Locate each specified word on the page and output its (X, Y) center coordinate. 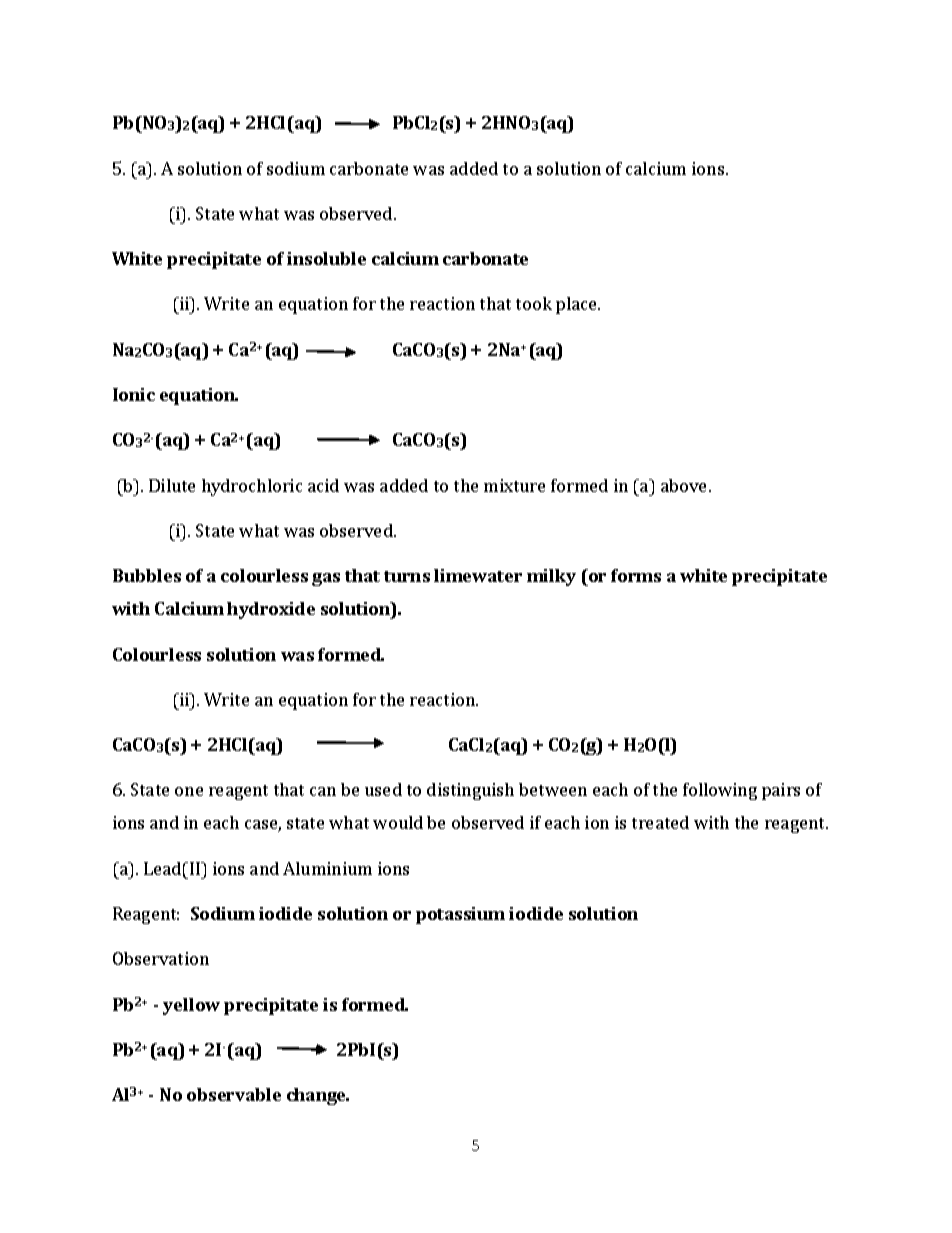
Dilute (172, 485)
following (720, 791)
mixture (514, 485)
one (189, 791)
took (534, 303)
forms (636, 575)
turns (407, 576)
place (578, 305)
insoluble (326, 258)
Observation (161, 958)
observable (234, 1094)
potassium (460, 915)
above (685, 485)
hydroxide (271, 610)
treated (660, 822)
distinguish (470, 791)
